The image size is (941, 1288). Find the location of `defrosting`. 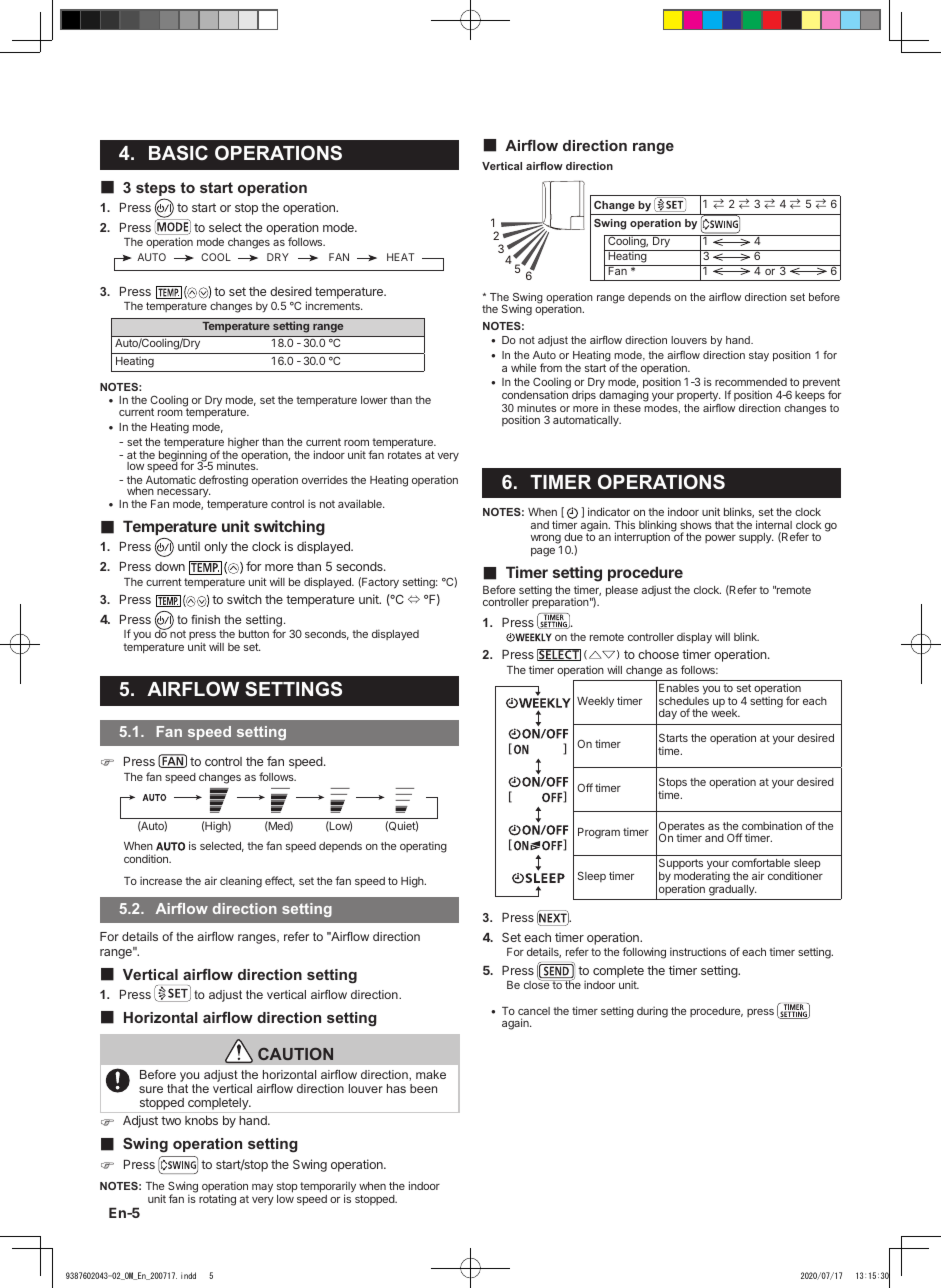

defrosting is located at coordinates (223, 481).
